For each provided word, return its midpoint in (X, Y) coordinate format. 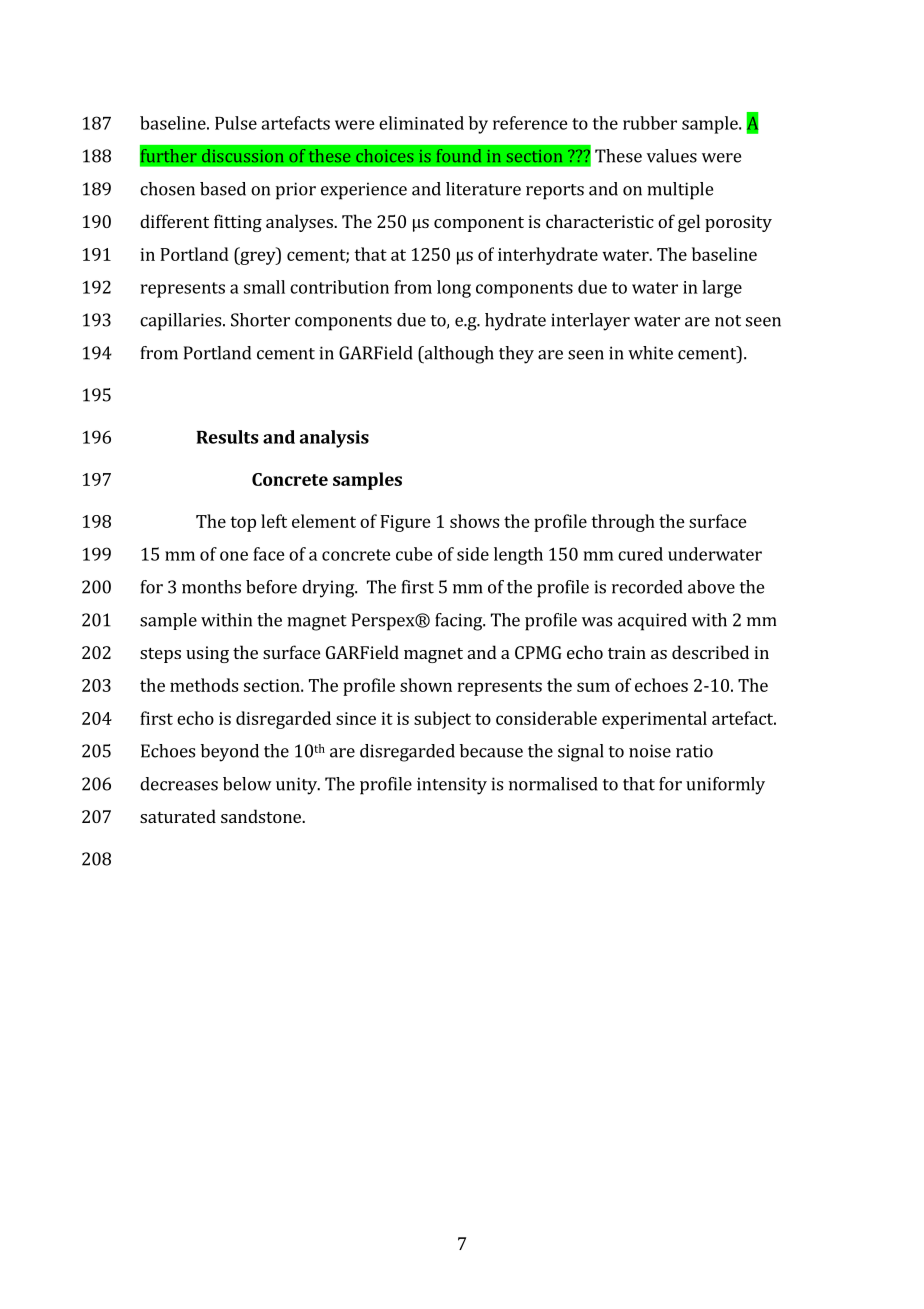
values (672, 156)
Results (227, 437)
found (459, 155)
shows (474, 521)
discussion (242, 155)
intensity (452, 786)
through (623, 523)
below (247, 784)
